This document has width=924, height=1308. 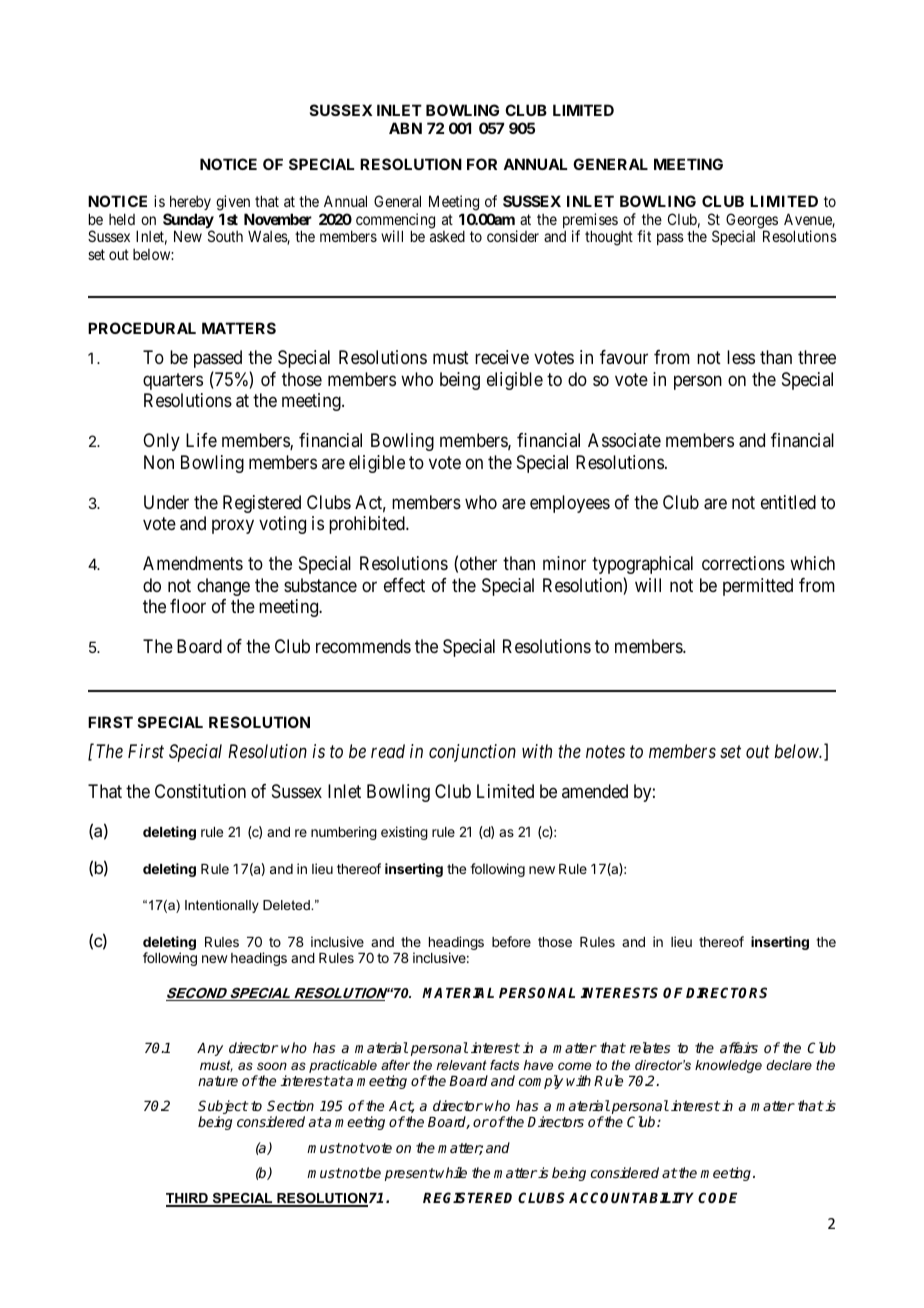 I want to click on floor, so click(x=188, y=606).
